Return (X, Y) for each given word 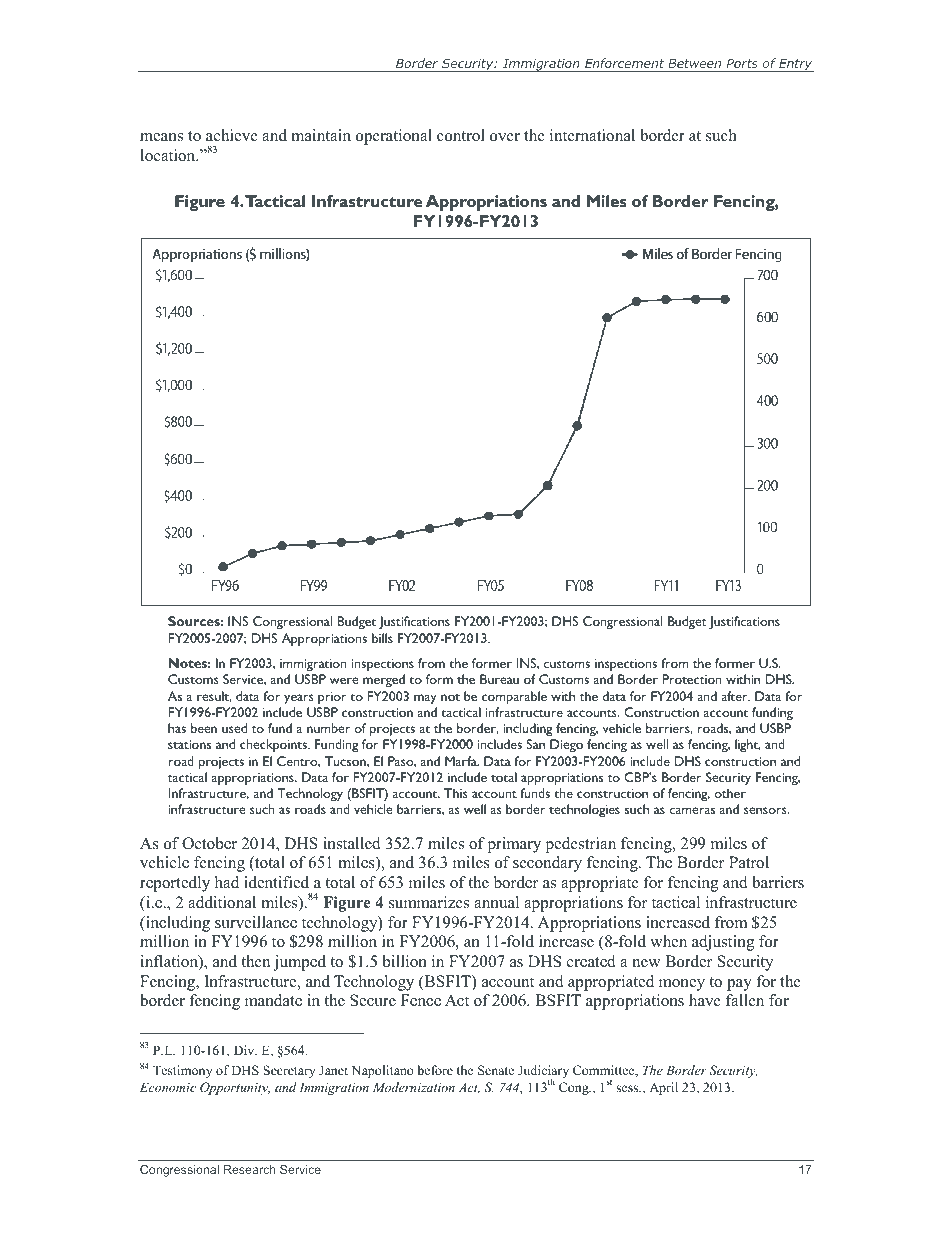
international (592, 135)
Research (250, 1169)
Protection (691, 679)
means (161, 137)
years (299, 699)
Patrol (749, 862)
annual (496, 902)
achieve (232, 135)
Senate (496, 1070)
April (663, 1088)
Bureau (499, 679)
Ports (742, 63)
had (227, 882)
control (461, 135)
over (505, 137)
